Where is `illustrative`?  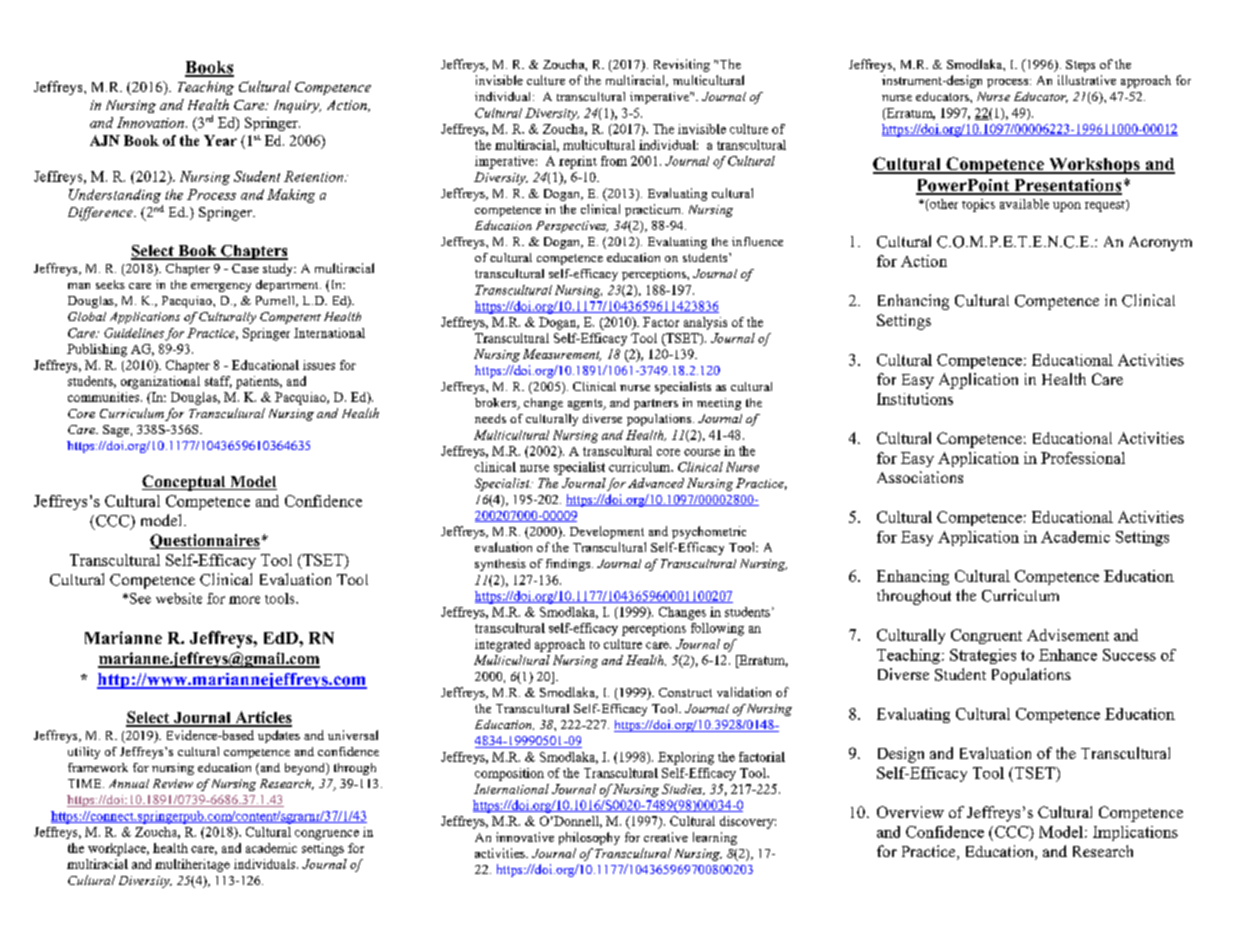 illustrative is located at coordinates (1087, 80).
